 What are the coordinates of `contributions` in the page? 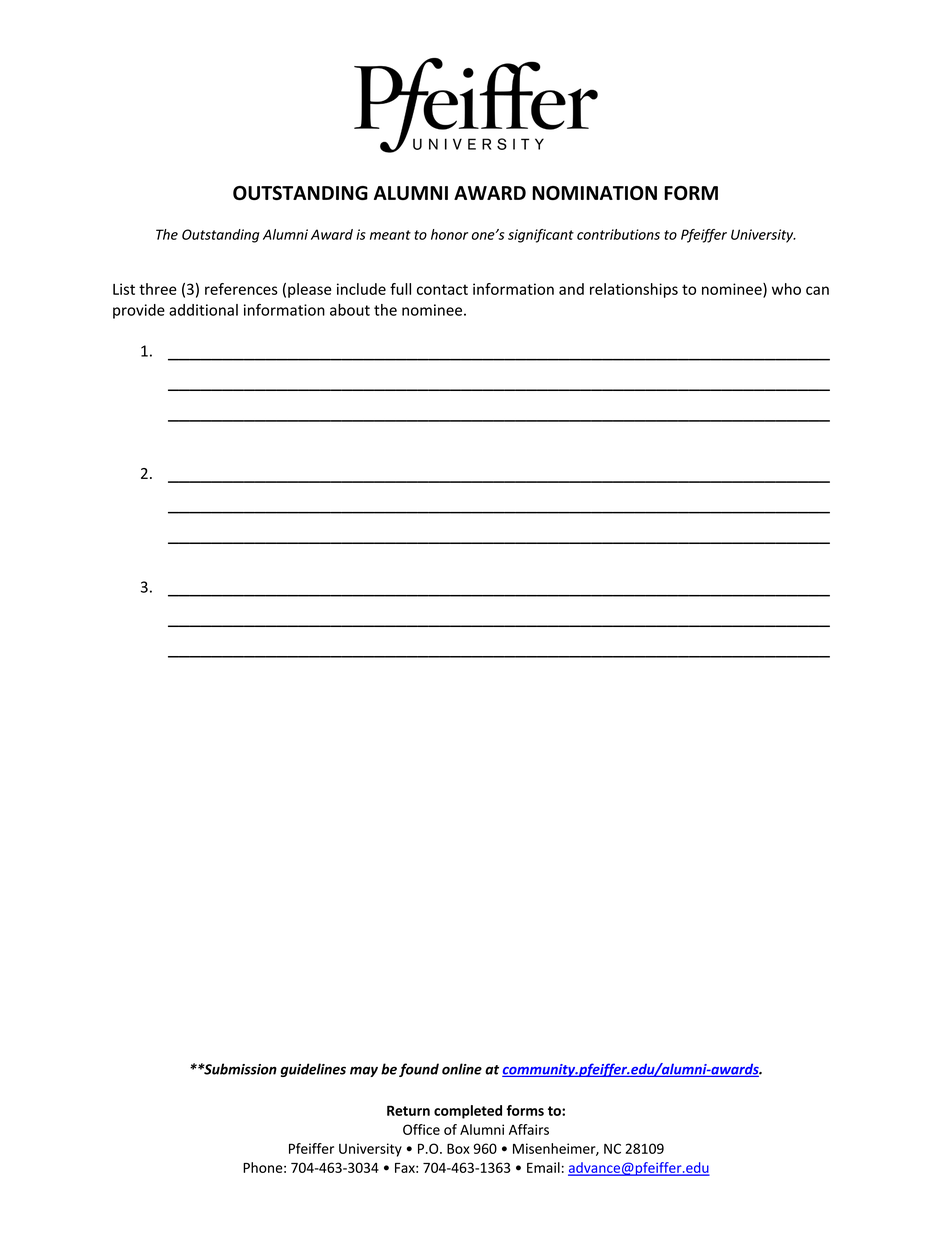 It's located at (618, 234).
